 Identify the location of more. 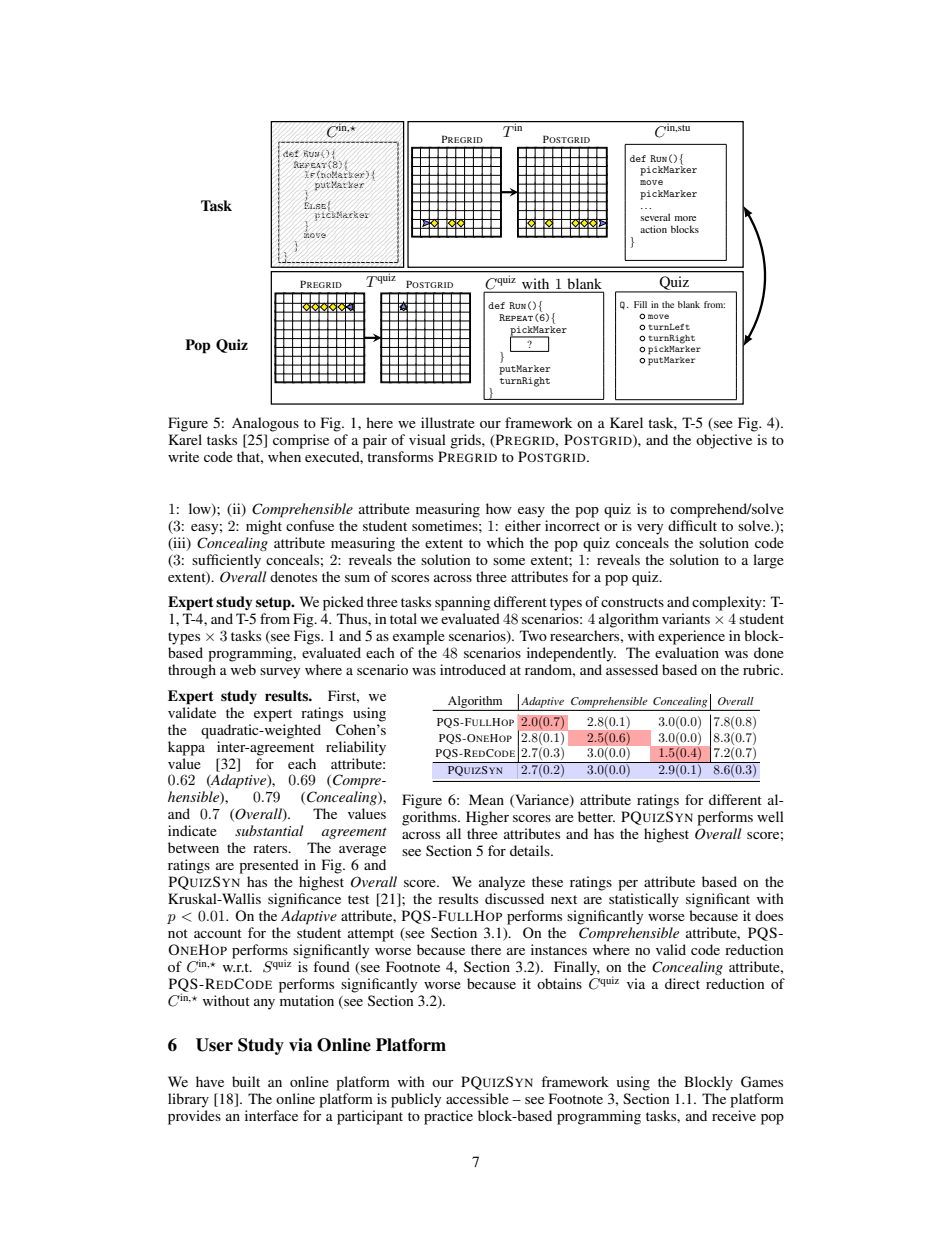
(685, 218).
